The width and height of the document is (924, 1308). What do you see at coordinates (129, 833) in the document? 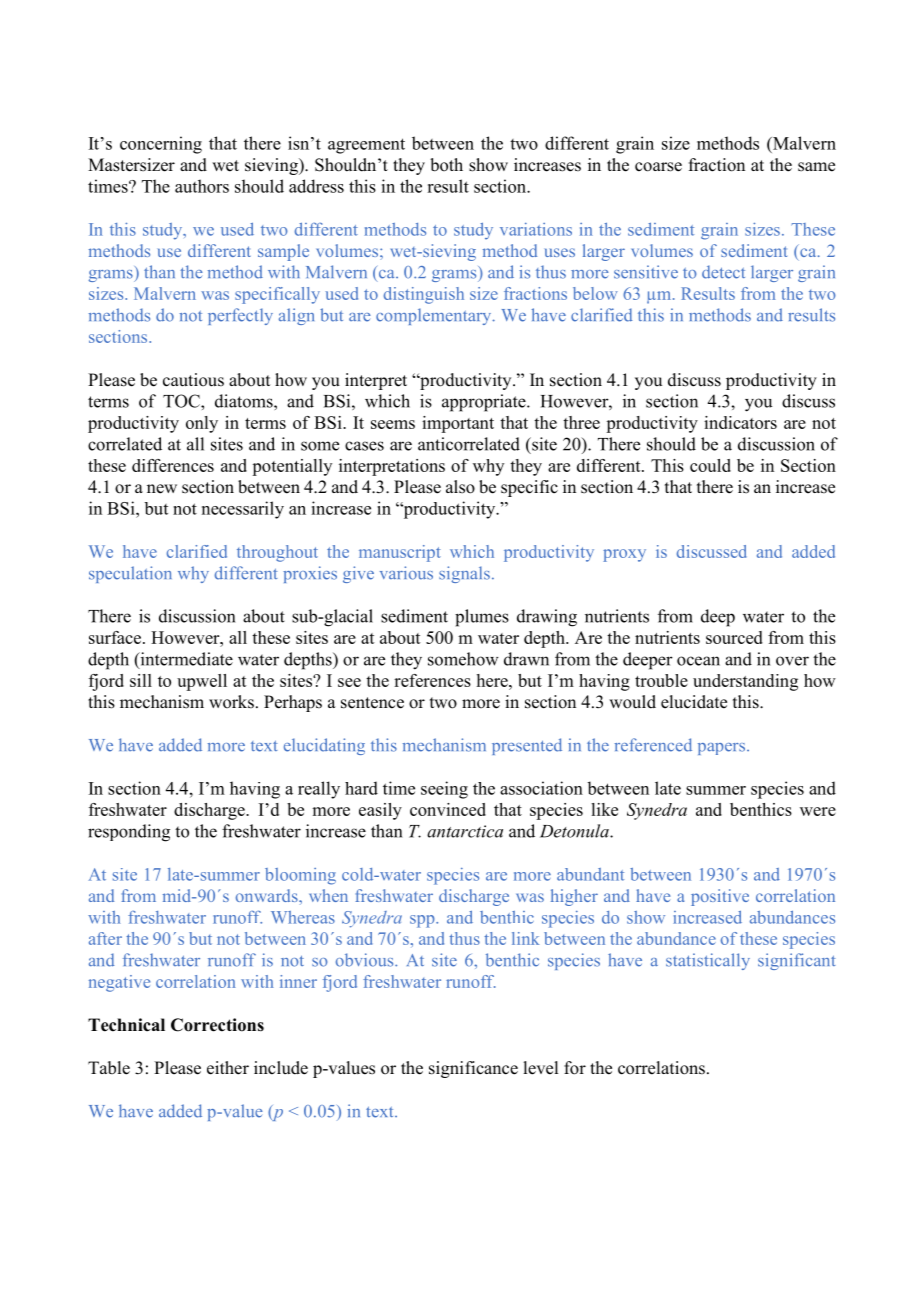
I see `responding` at bounding box center [129, 833].
